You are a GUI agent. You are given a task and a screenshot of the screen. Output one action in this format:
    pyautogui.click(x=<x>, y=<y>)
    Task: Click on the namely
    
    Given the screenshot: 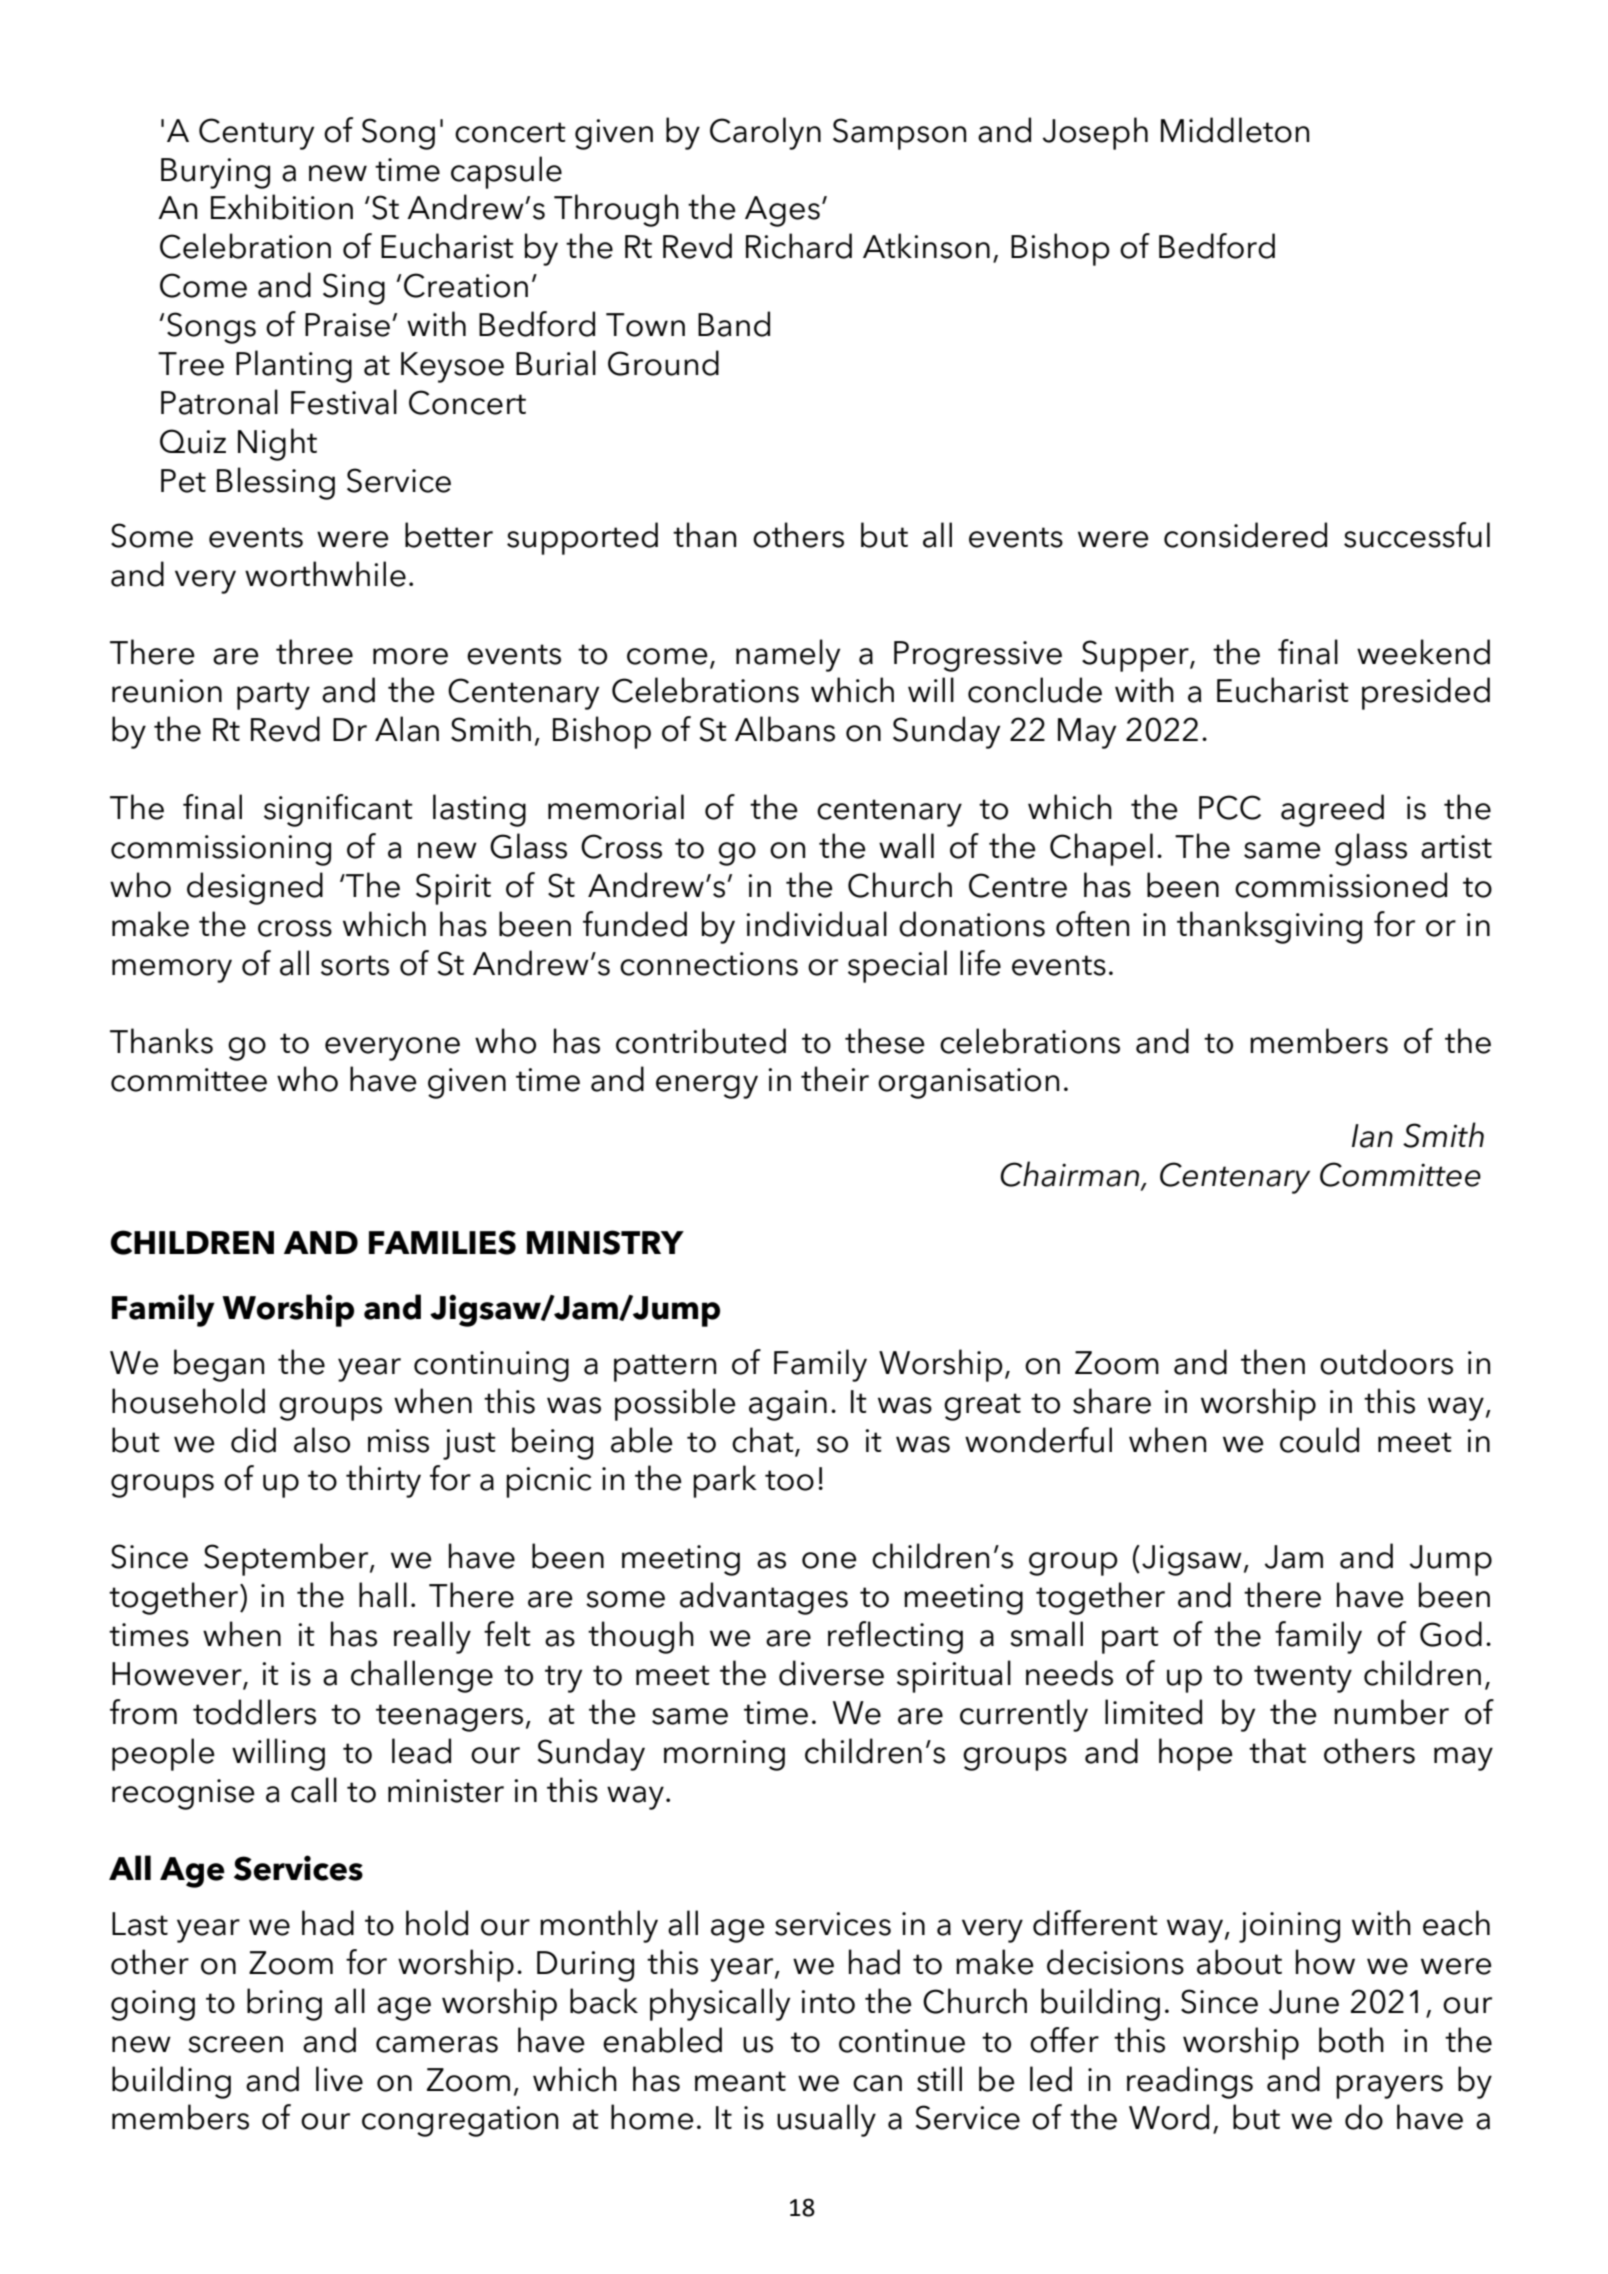 What is the action you would take?
    pyautogui.click(x=788, y=655)
